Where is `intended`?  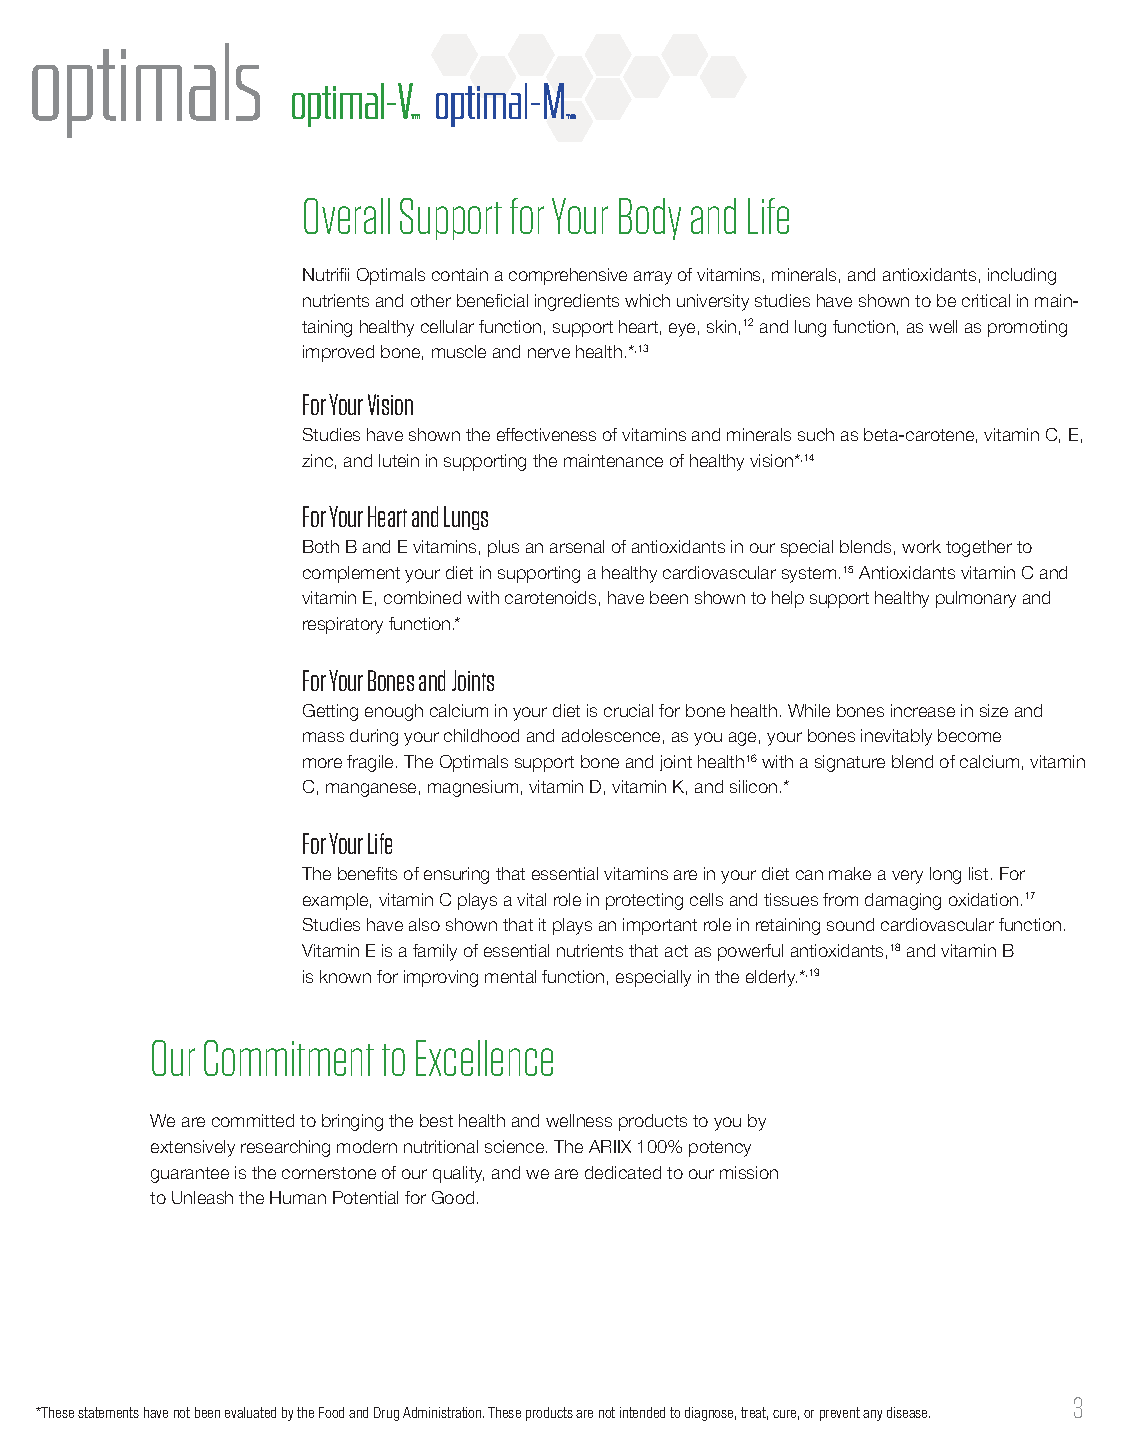
intended is located at coordinates (642, 1412).
